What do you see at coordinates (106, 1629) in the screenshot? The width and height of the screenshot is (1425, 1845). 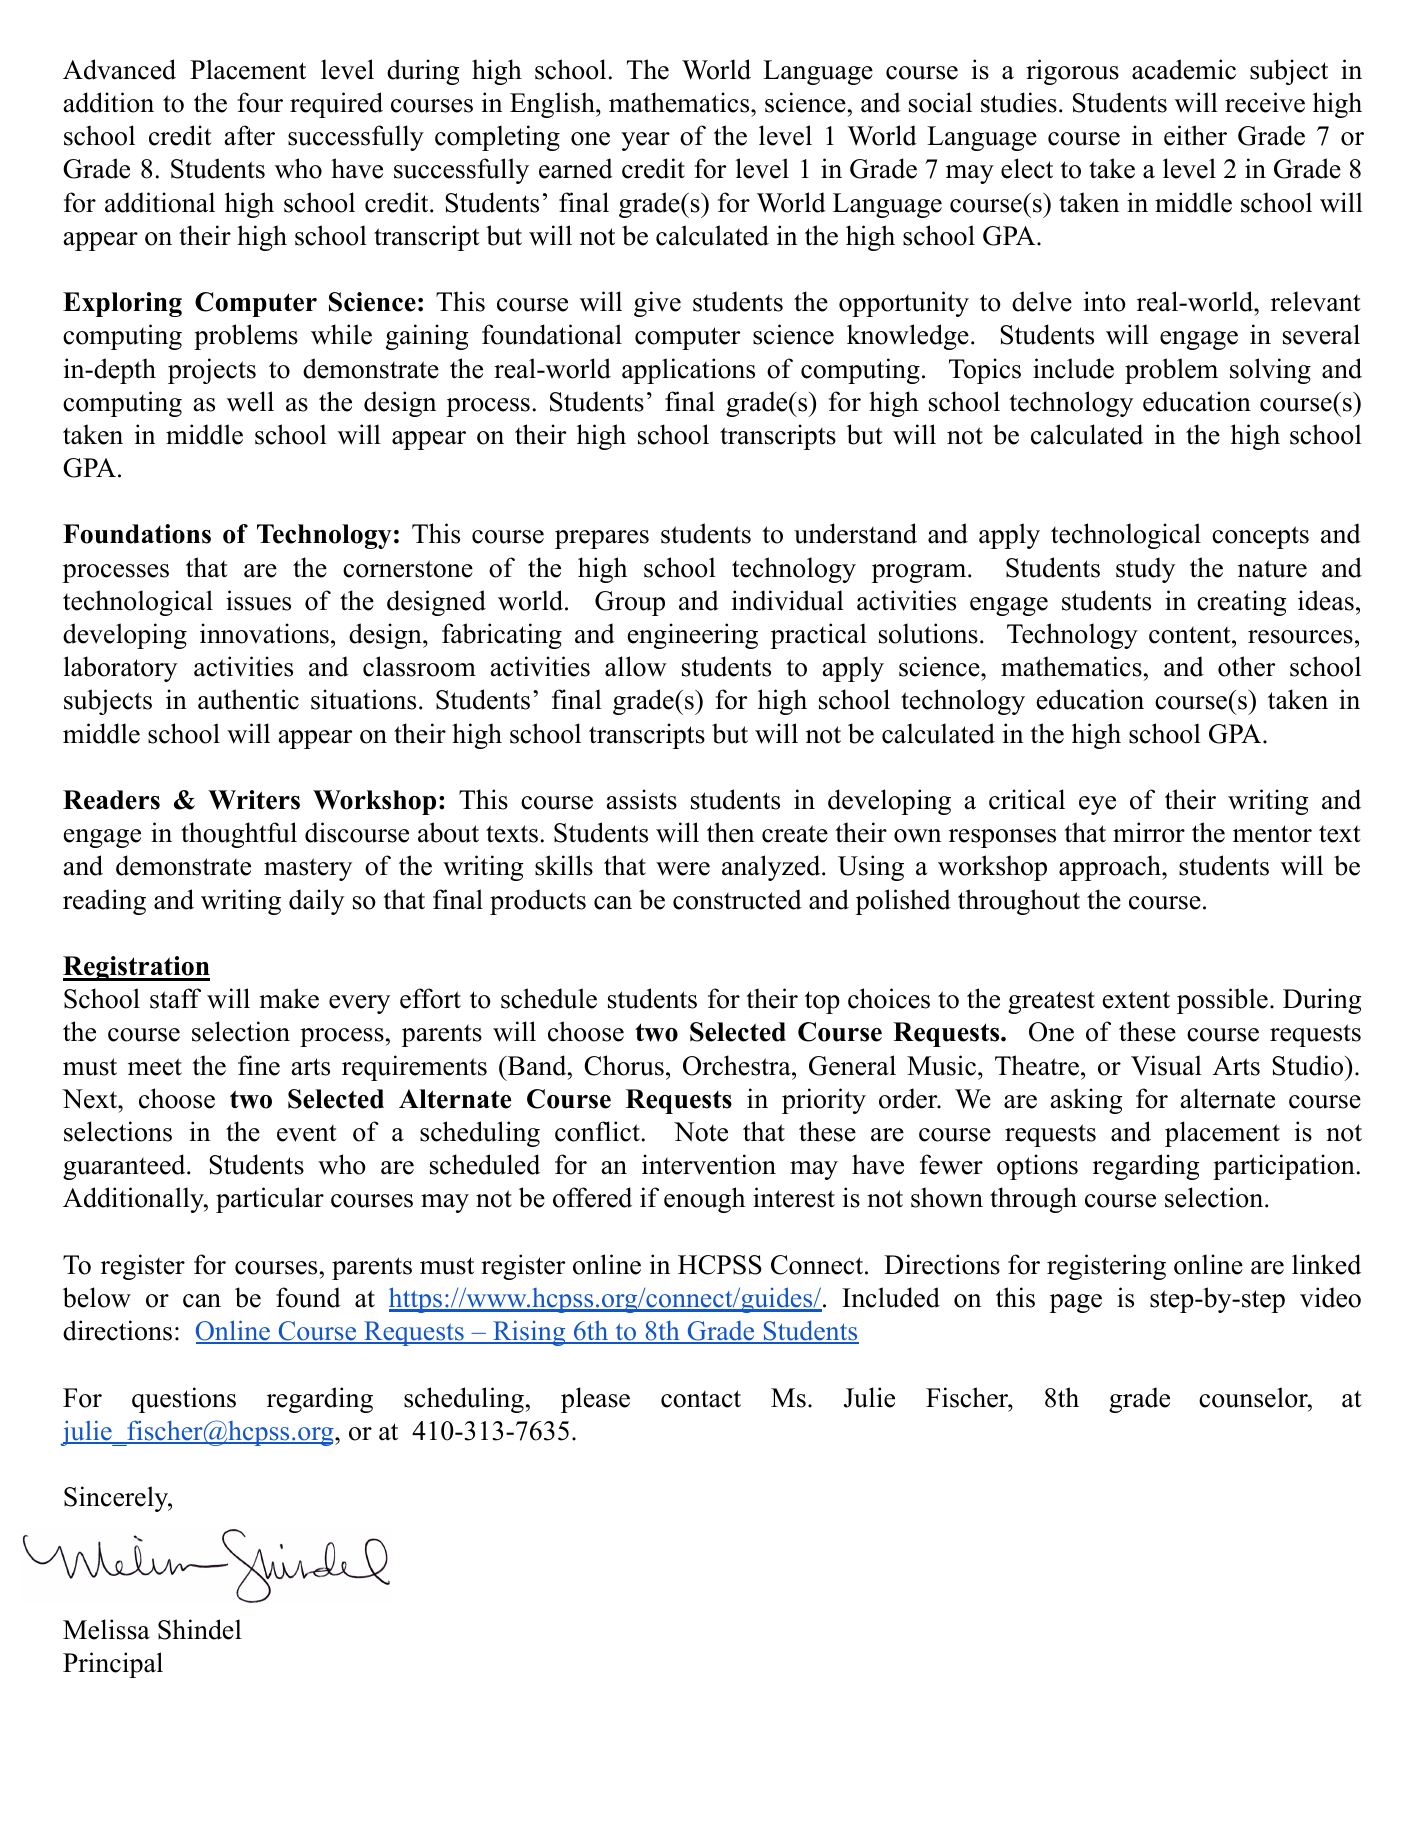 I see `Melissa` at bounding box center [106, 1629].
